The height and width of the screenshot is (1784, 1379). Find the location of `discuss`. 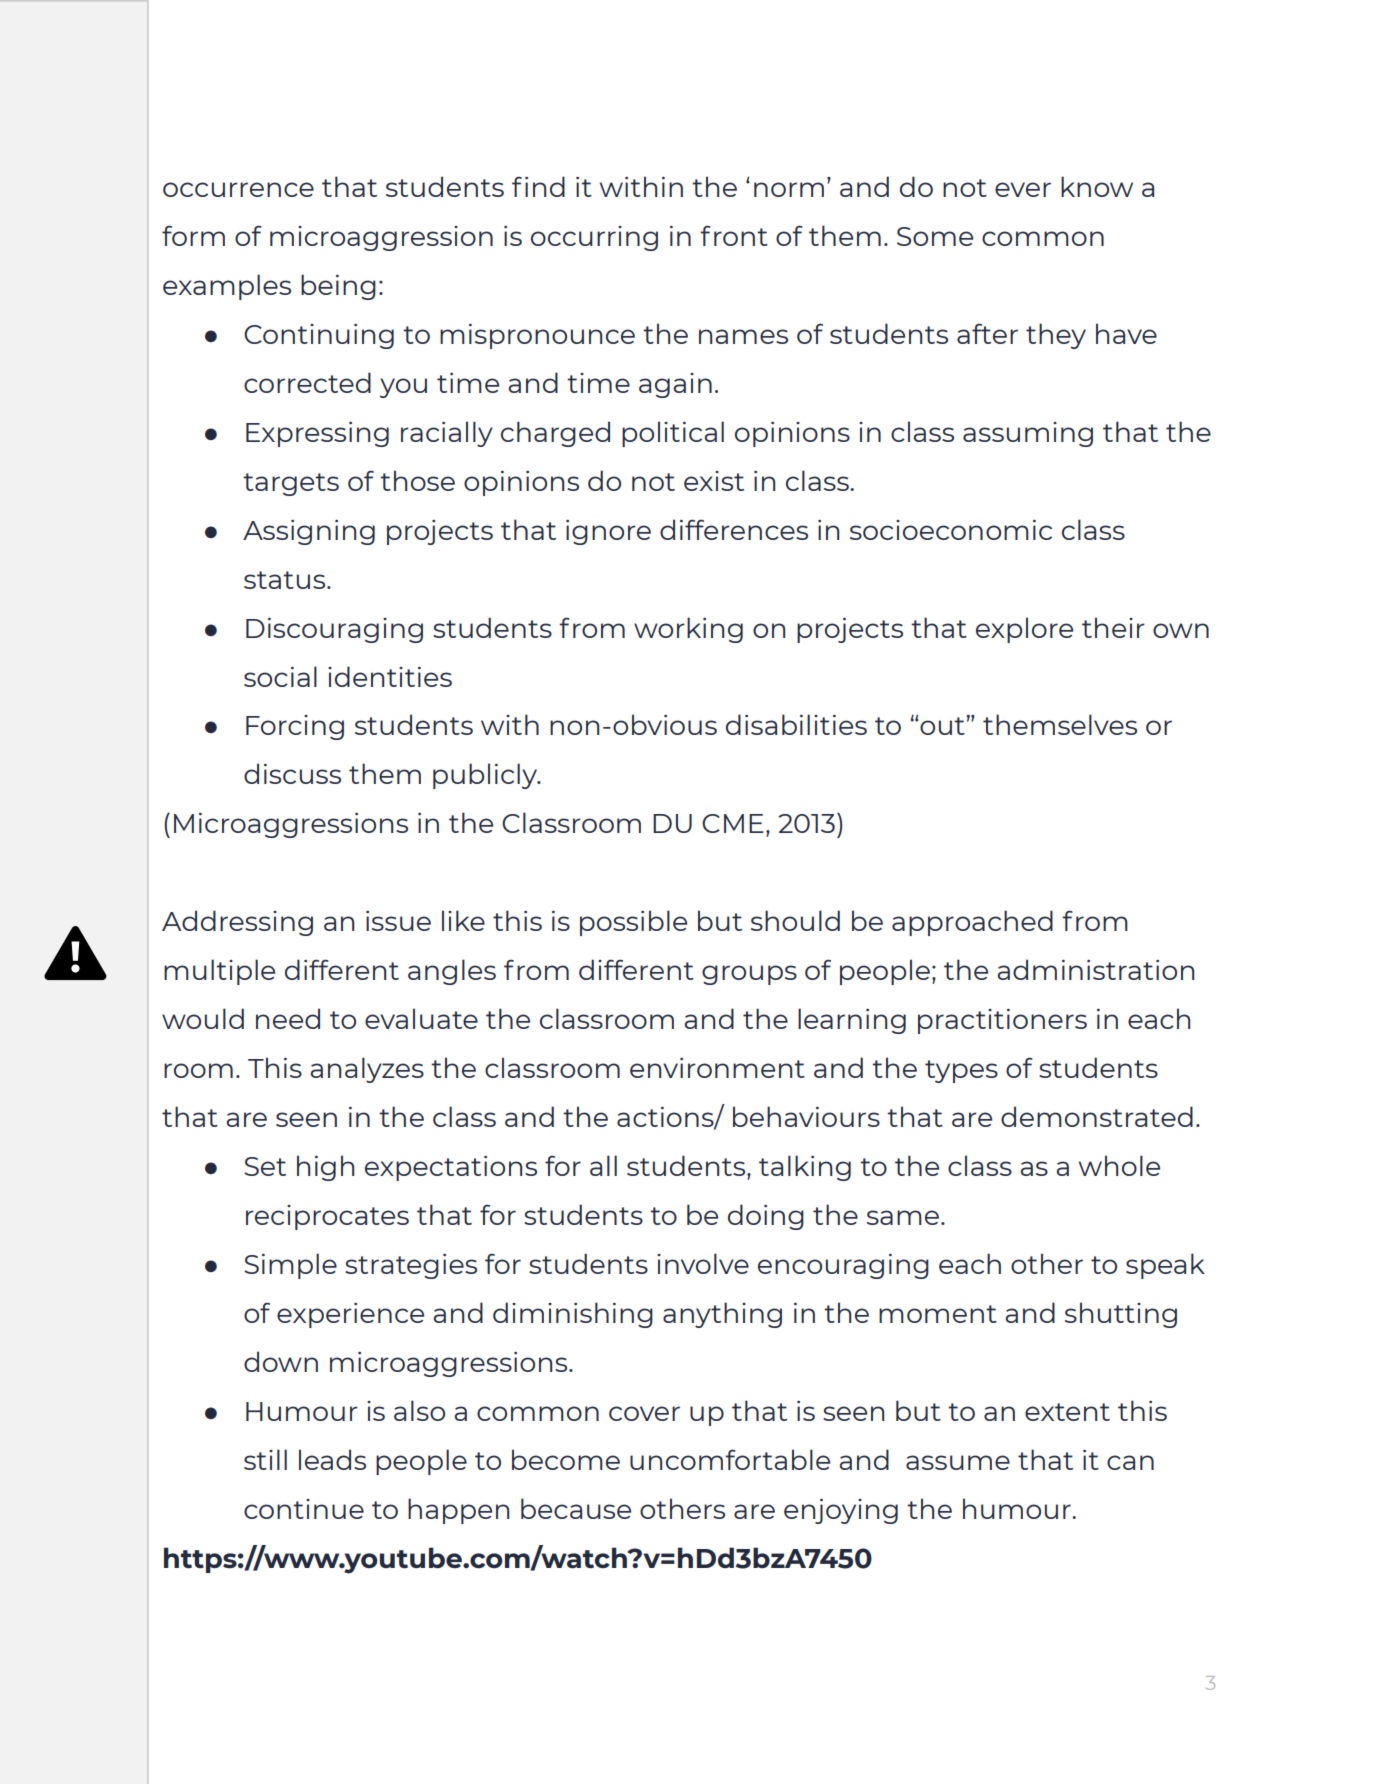

discuss is located at coordinates (292, 773).
